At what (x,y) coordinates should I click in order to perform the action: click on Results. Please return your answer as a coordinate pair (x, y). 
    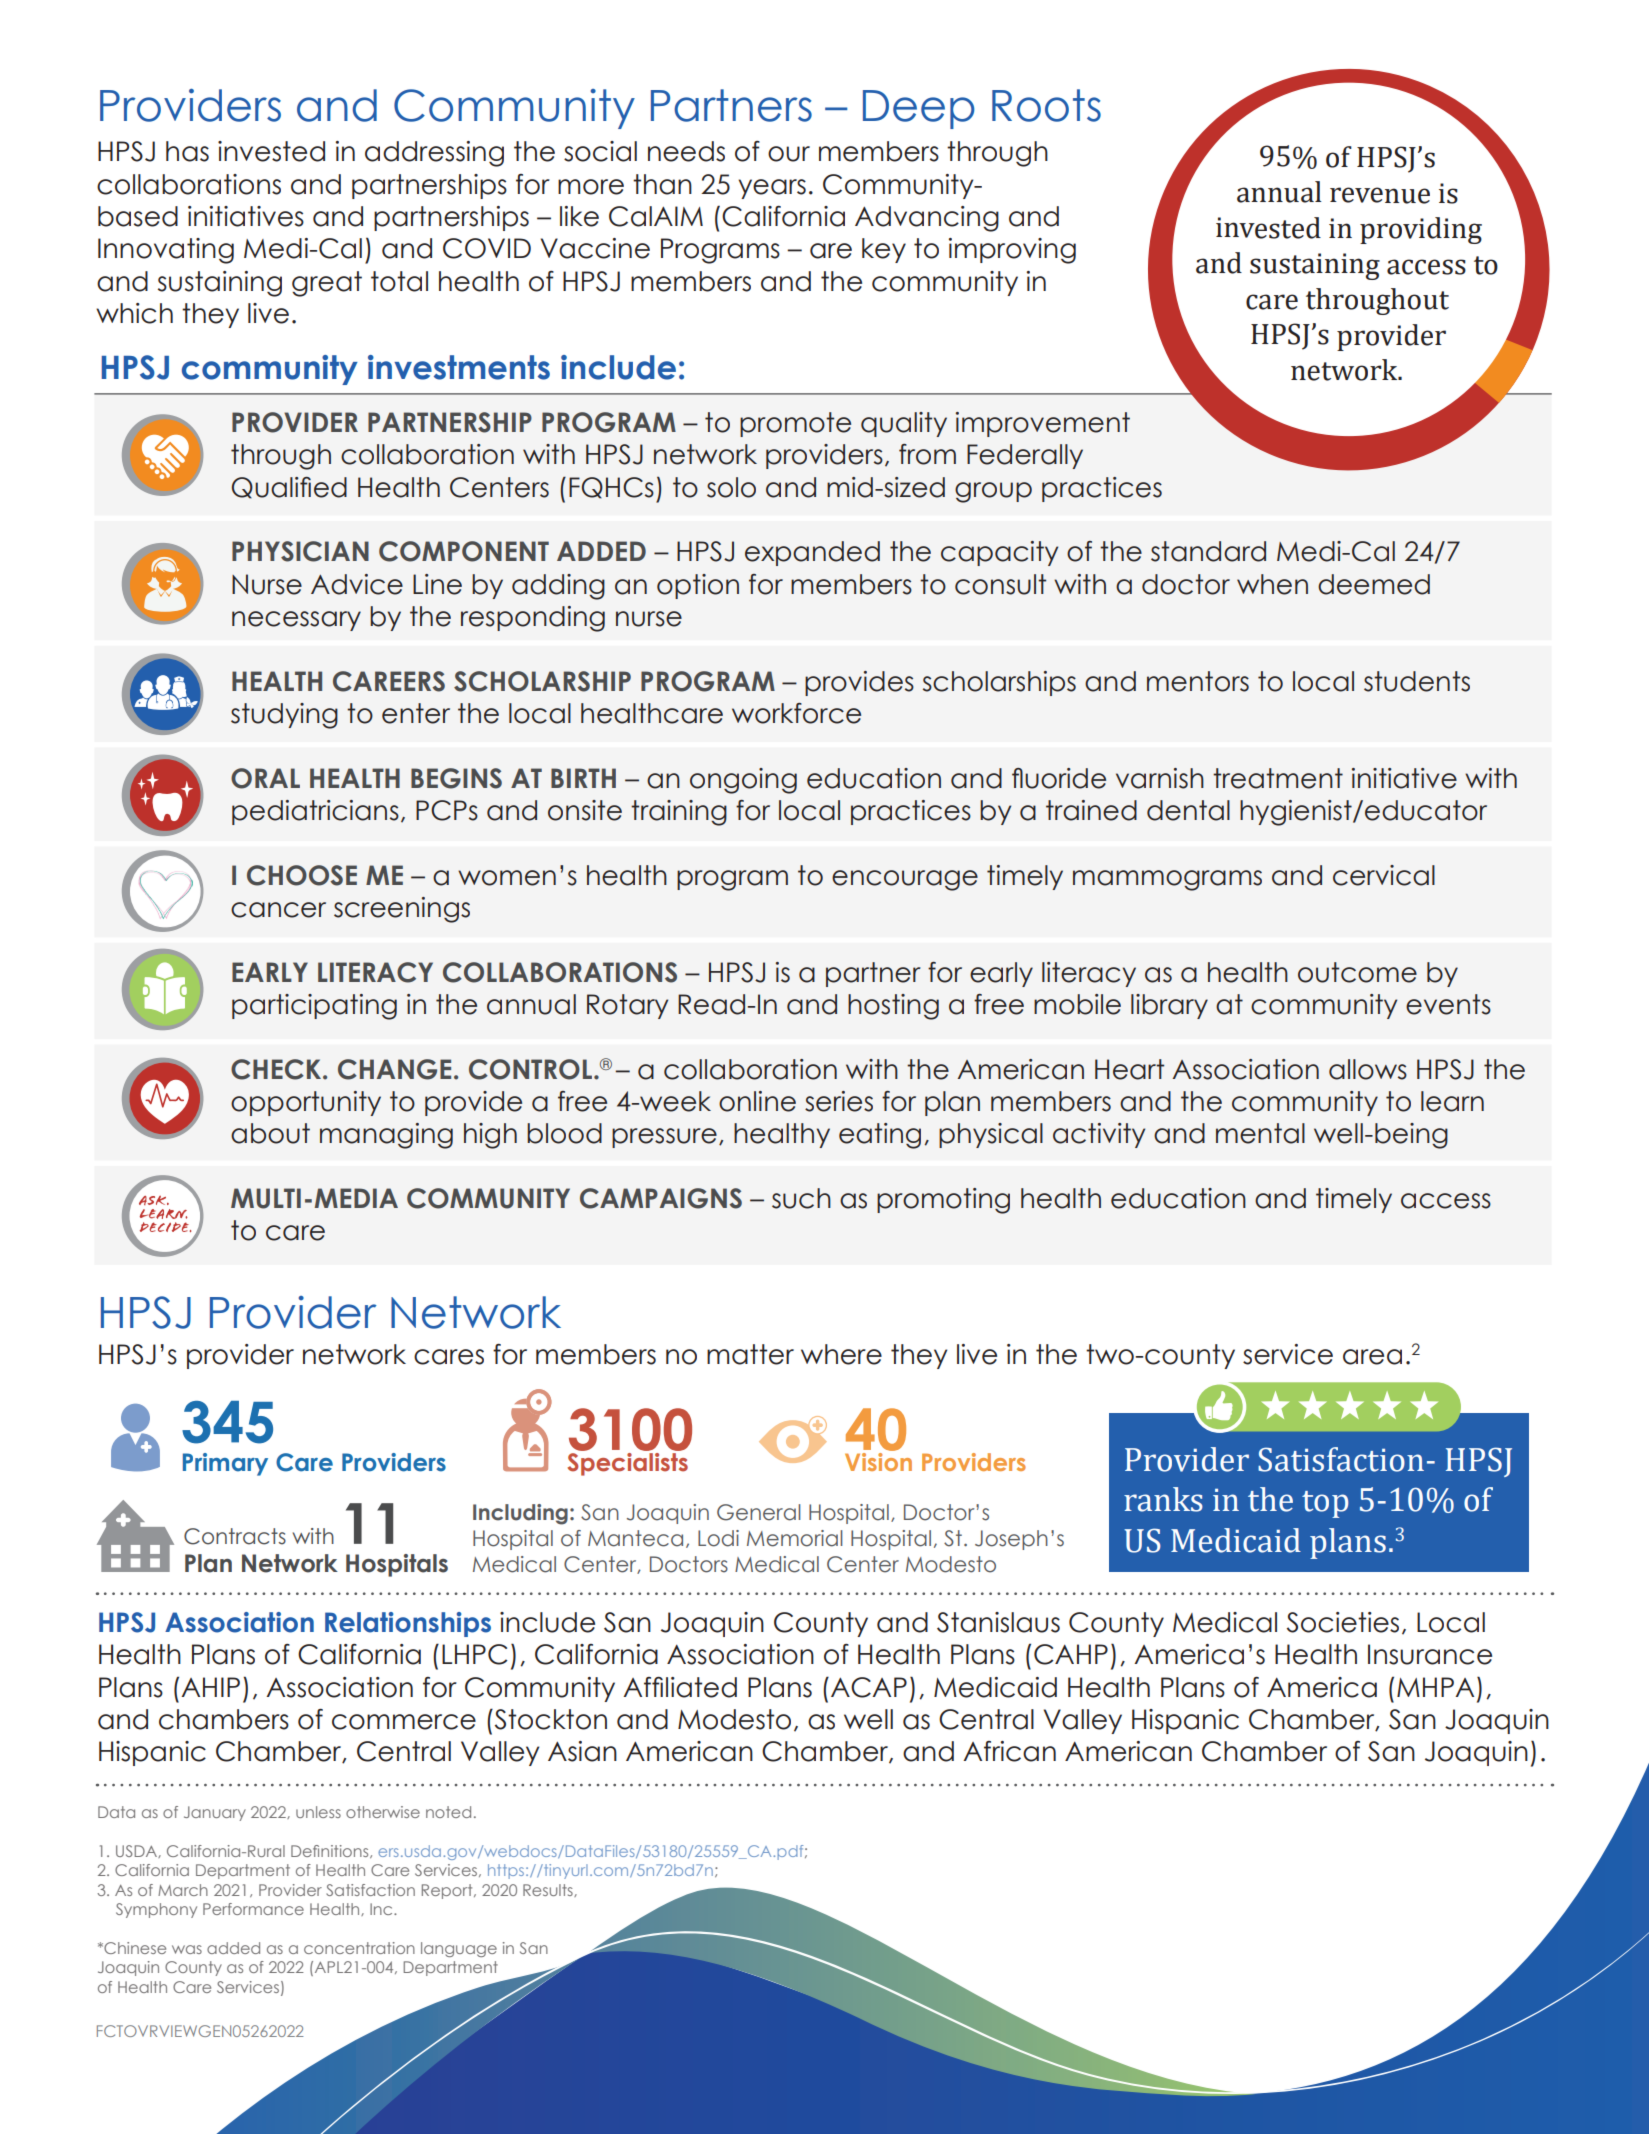
    Looking at the image, I should click on (549, 1890).
